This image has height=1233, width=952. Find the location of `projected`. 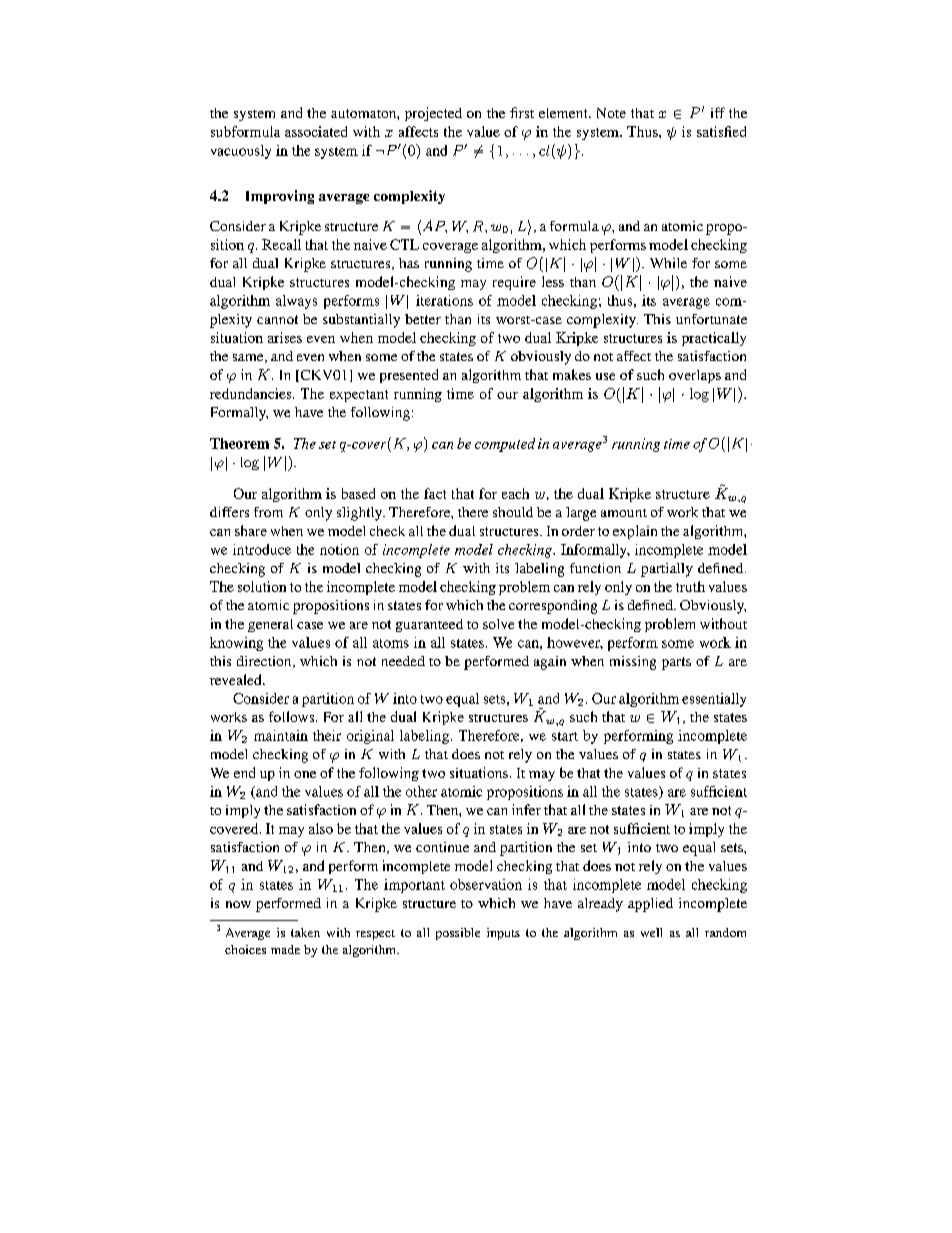

projected is located at coordinates (433, 114).
